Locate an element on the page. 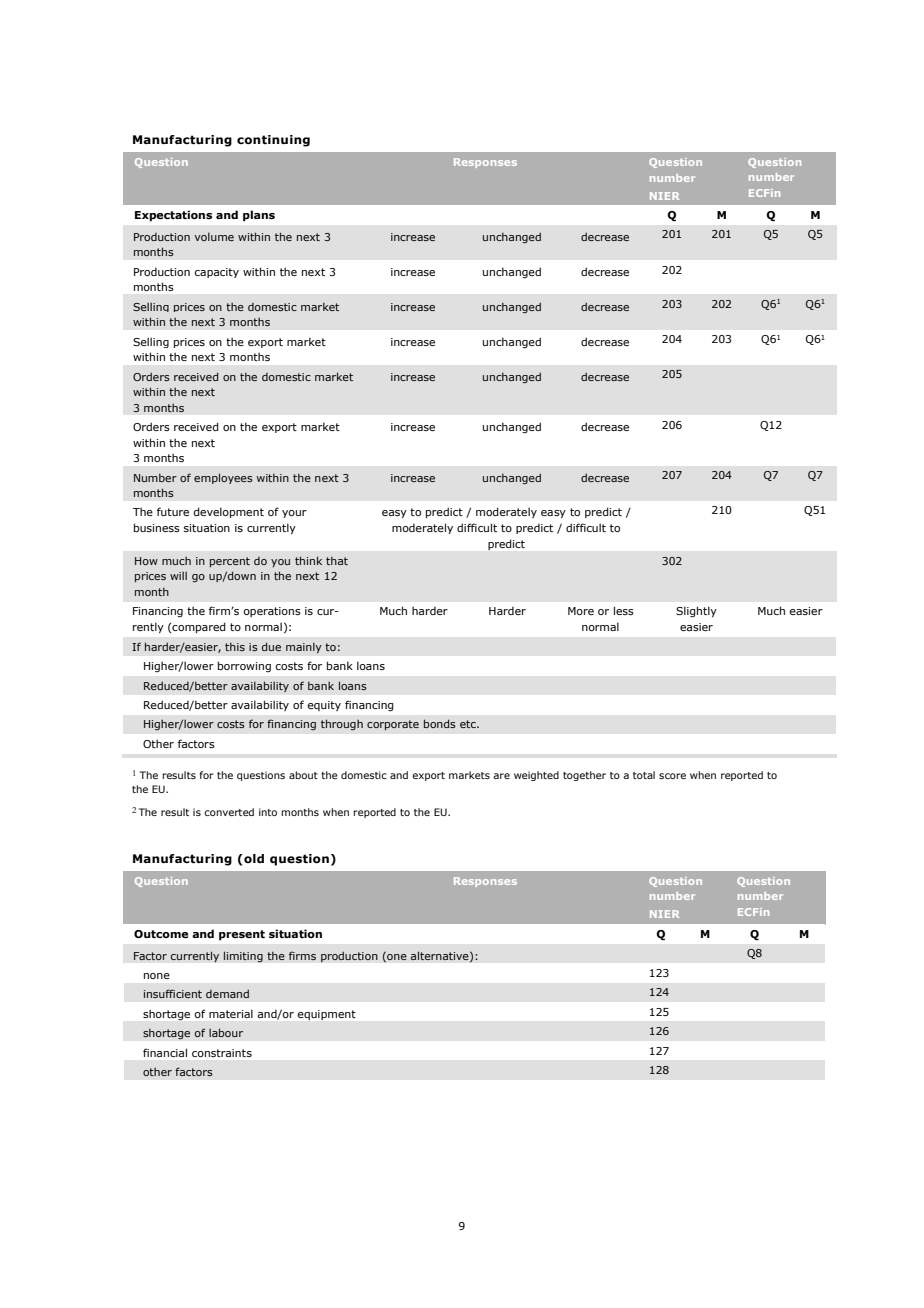 The height and width of the image is (1308, 924). volume is located at coordinates (214, 237).
